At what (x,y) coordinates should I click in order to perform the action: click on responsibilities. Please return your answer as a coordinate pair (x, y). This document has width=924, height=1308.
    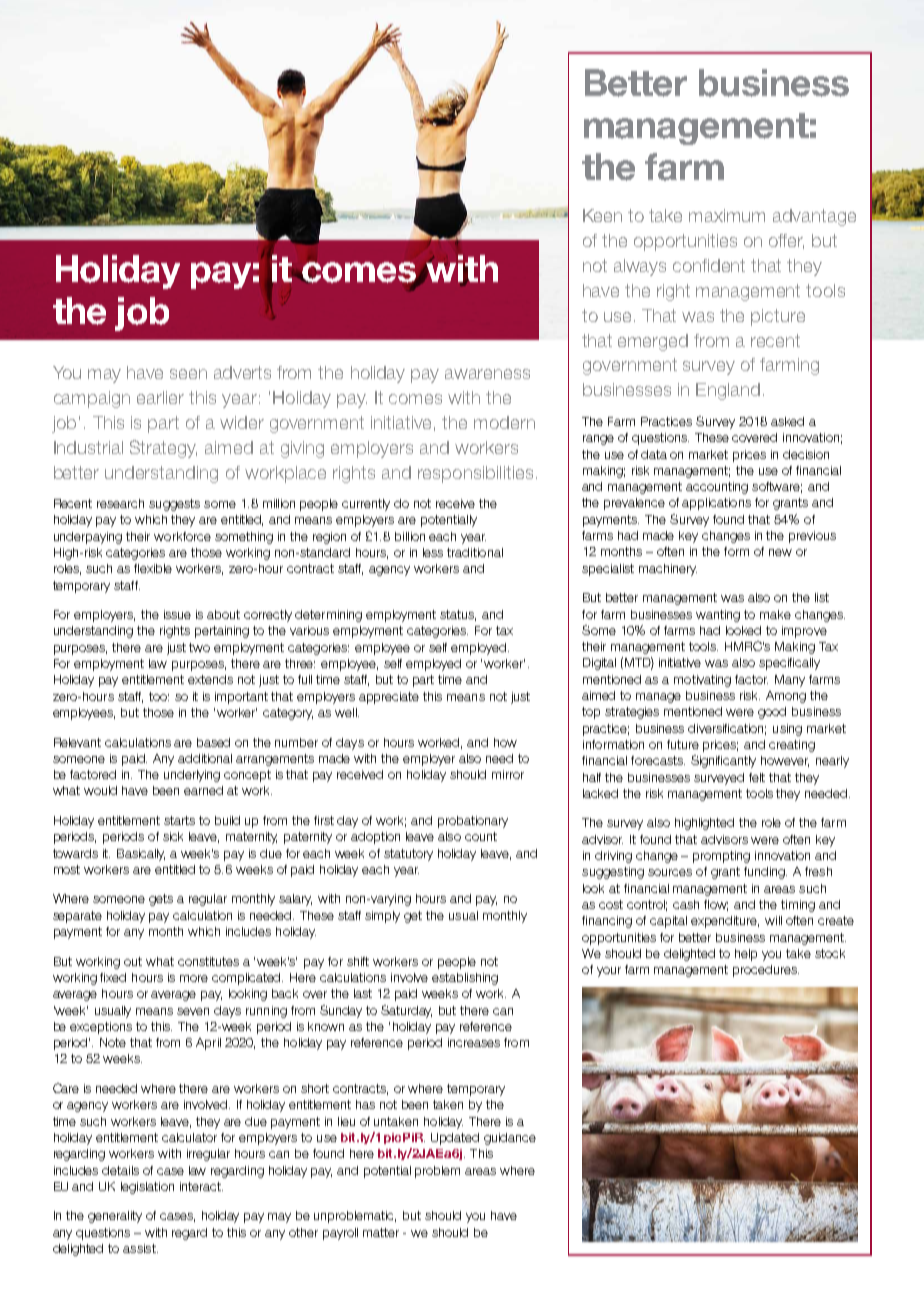
    Looking at the image, I should click on (475, 474).
